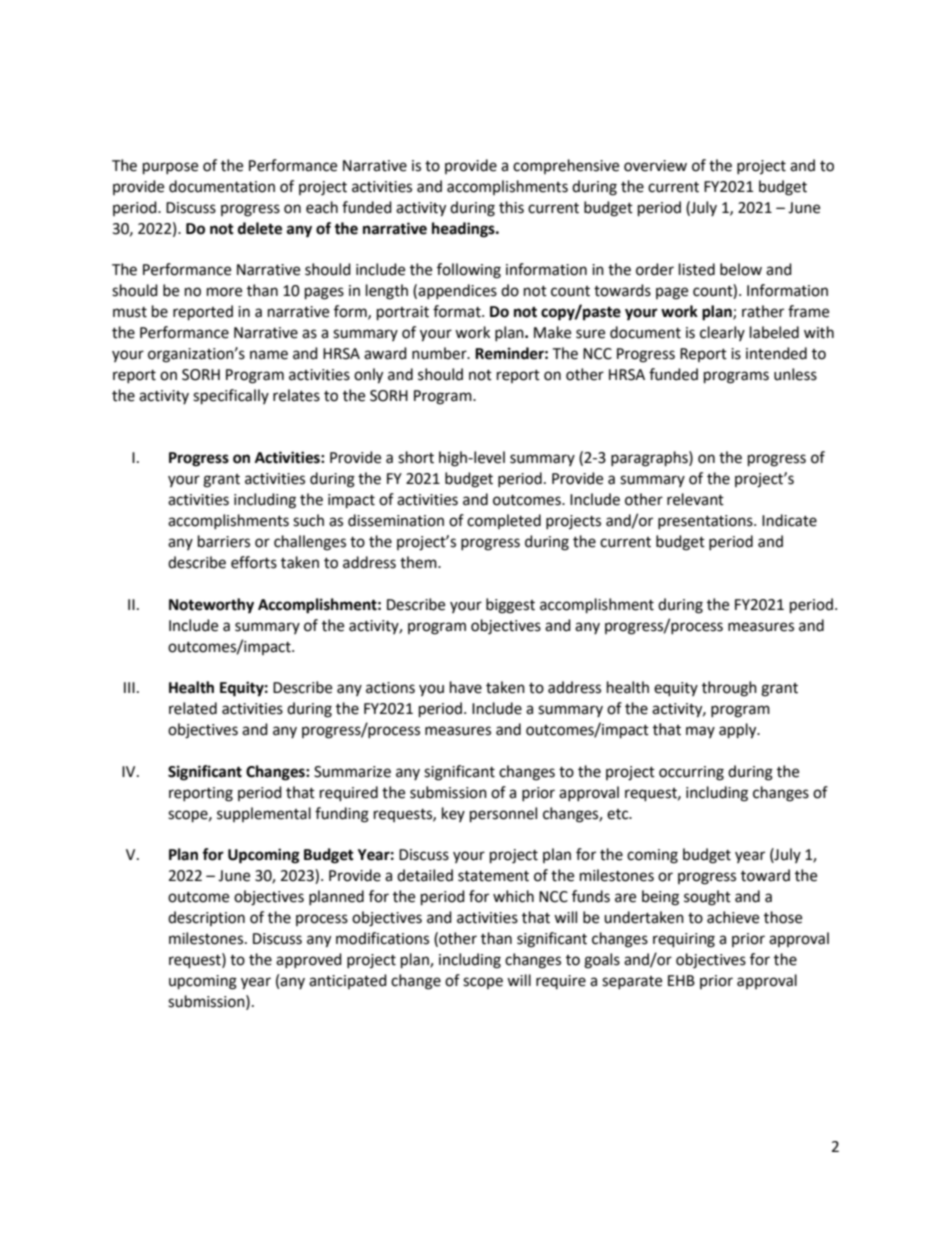 This screenshot has width=952, height=1233. What do you see at coordinates (170, 168) in the screenshot?
I see `purpose` at bounding box center [170, 168].
